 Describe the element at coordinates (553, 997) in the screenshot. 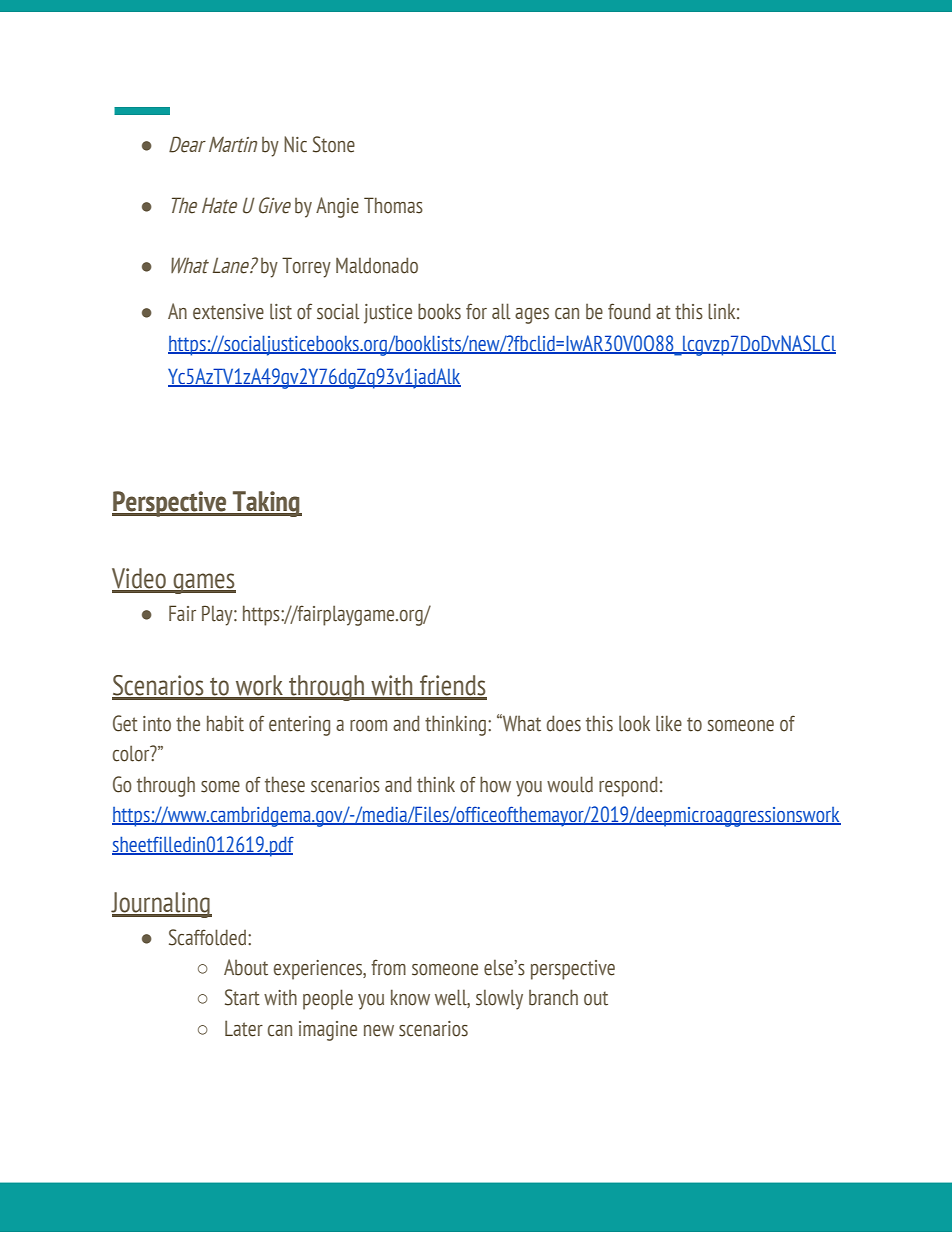

I see `branch` at that location.
